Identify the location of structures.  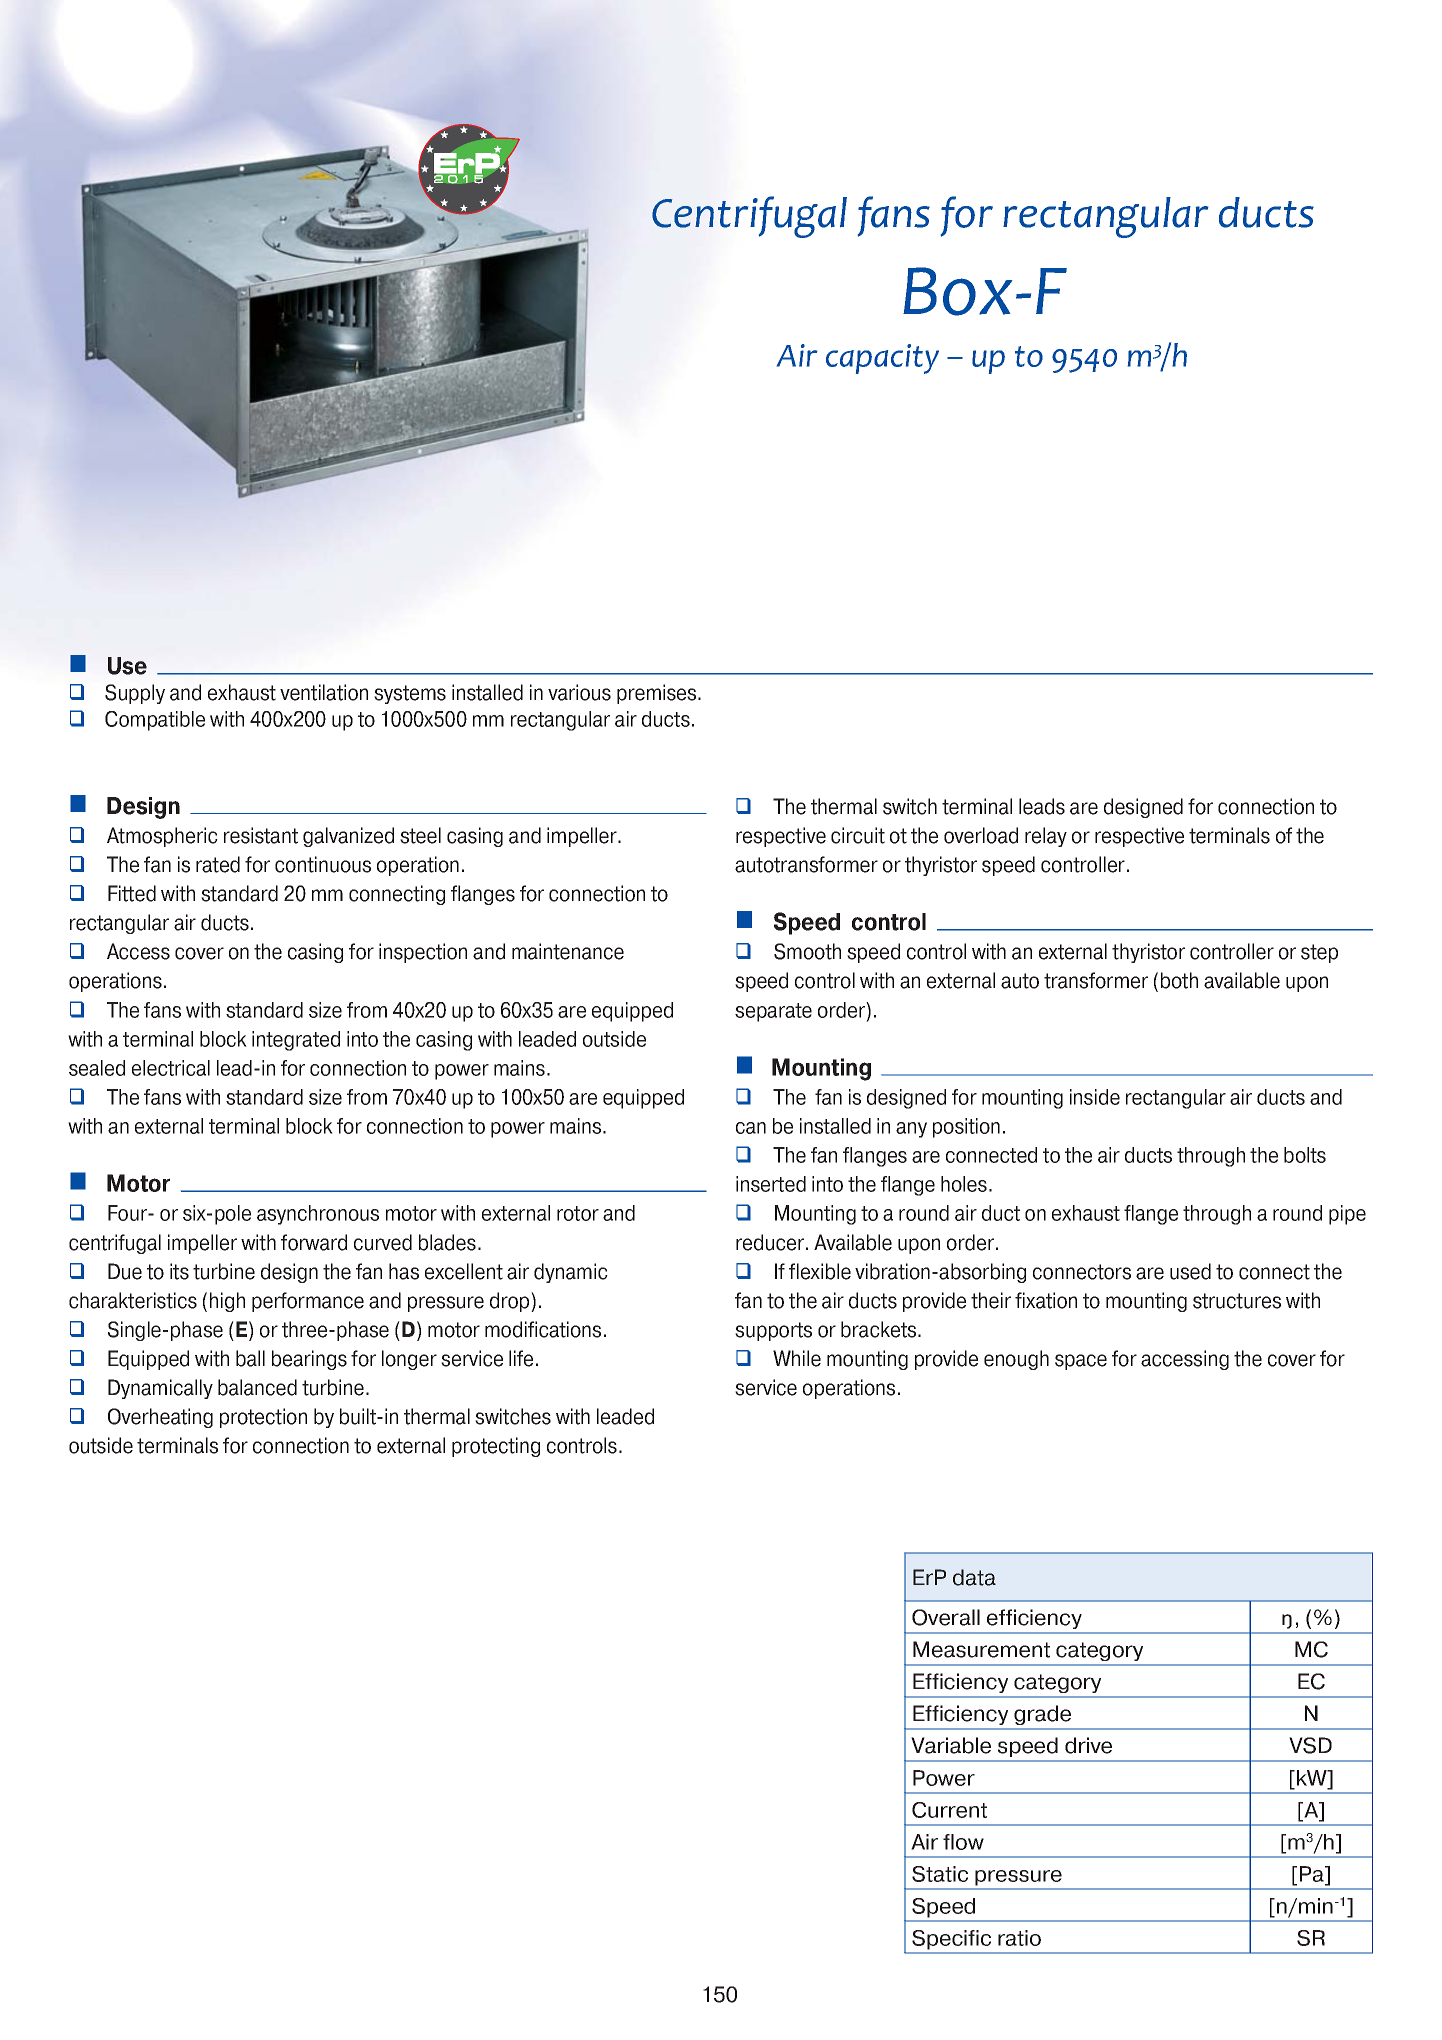
(1237, 1301).
